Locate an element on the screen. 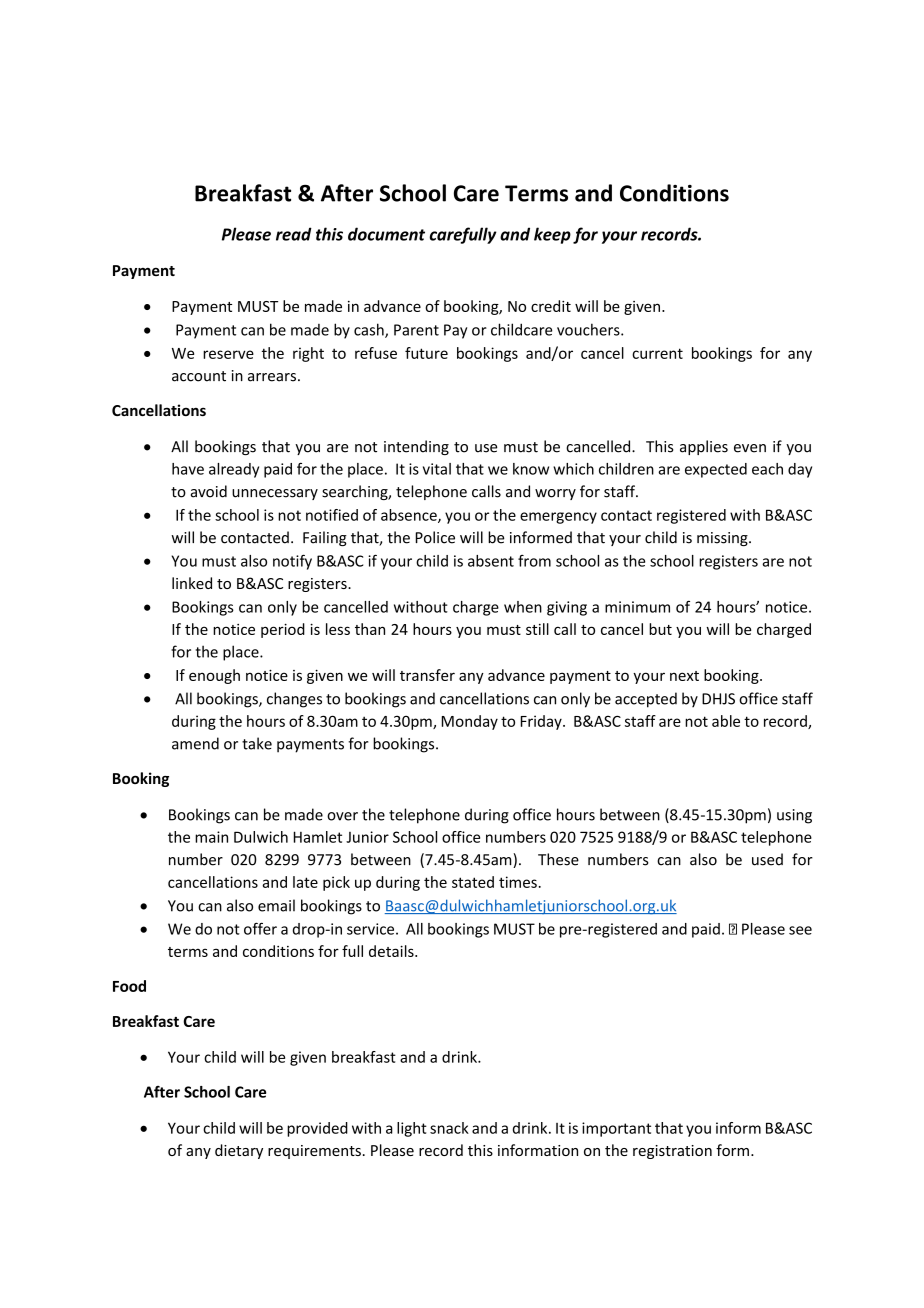 The width and height of the screenshot is (924, 1308). offer is located at coordinates (260, 928).
